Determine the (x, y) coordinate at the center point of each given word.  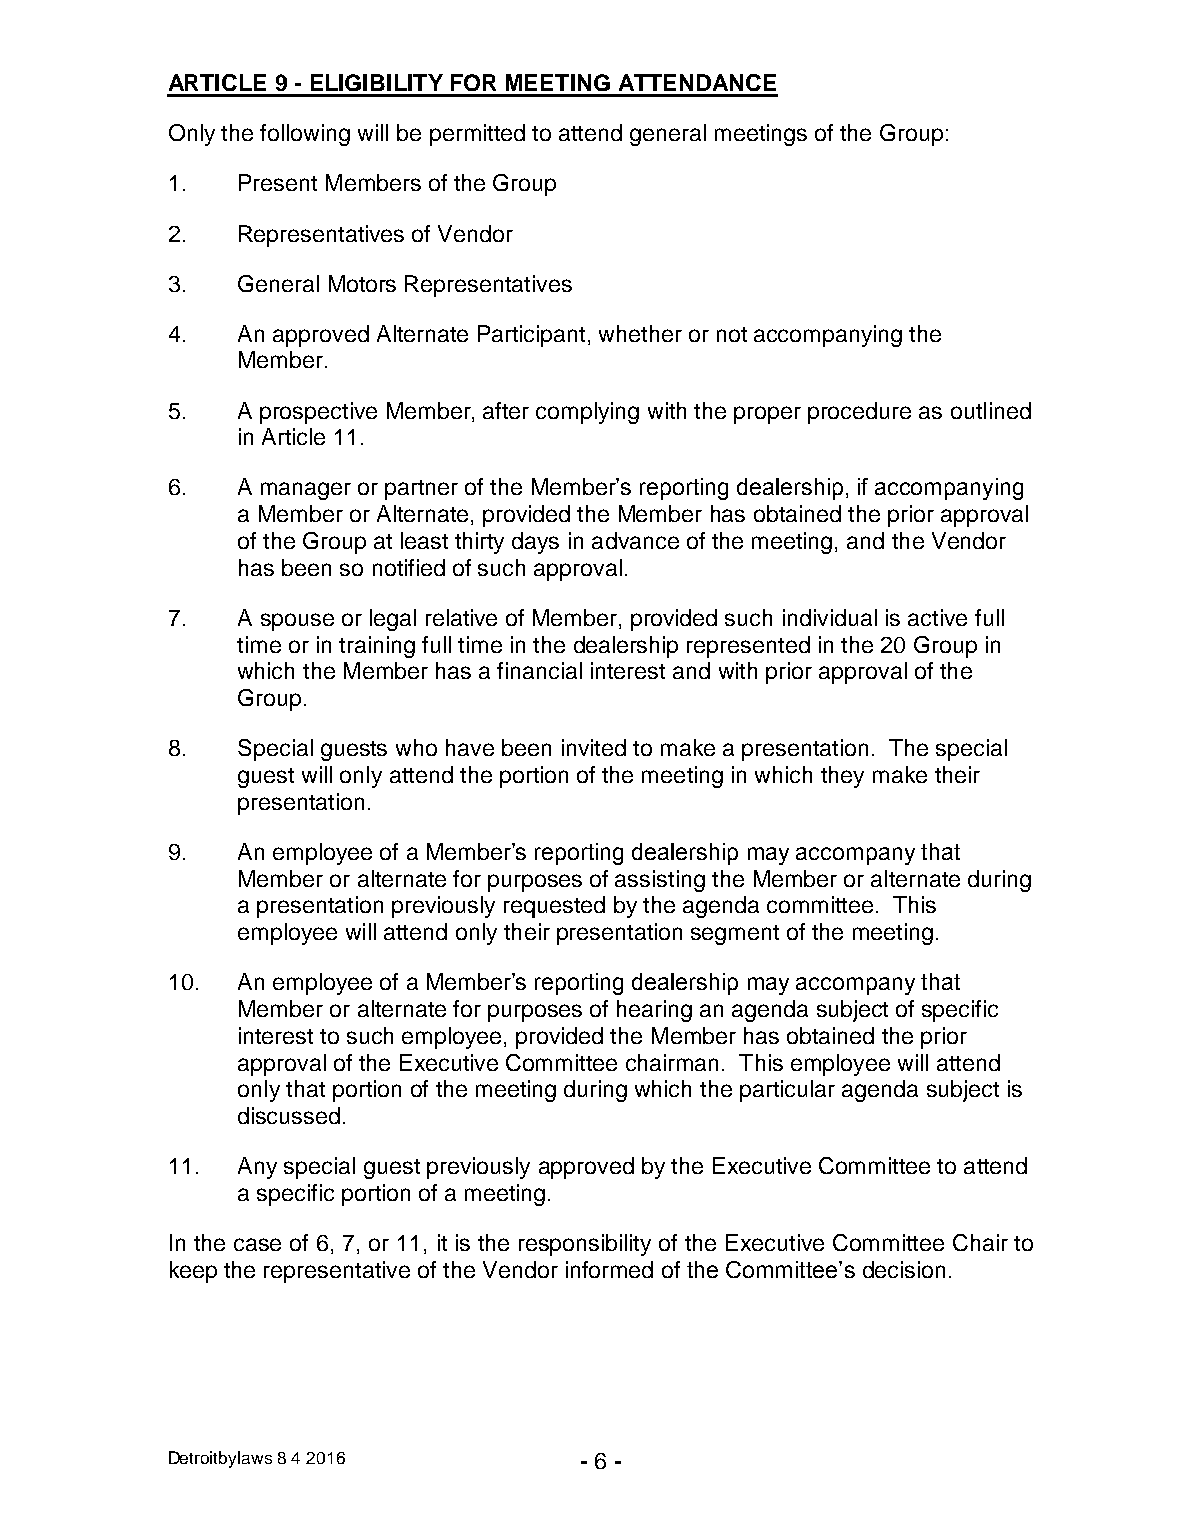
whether (640, 333)
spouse (297, 622)
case (257, 1244)
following (305, 135)
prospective (318, 413)
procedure (859, 413)
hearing (654, 1011)
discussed (289, 1115)
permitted (477, 135)
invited (594, 747)
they (842, 777)
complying (587, 413)
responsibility (585, 1245)
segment (735, 935)
